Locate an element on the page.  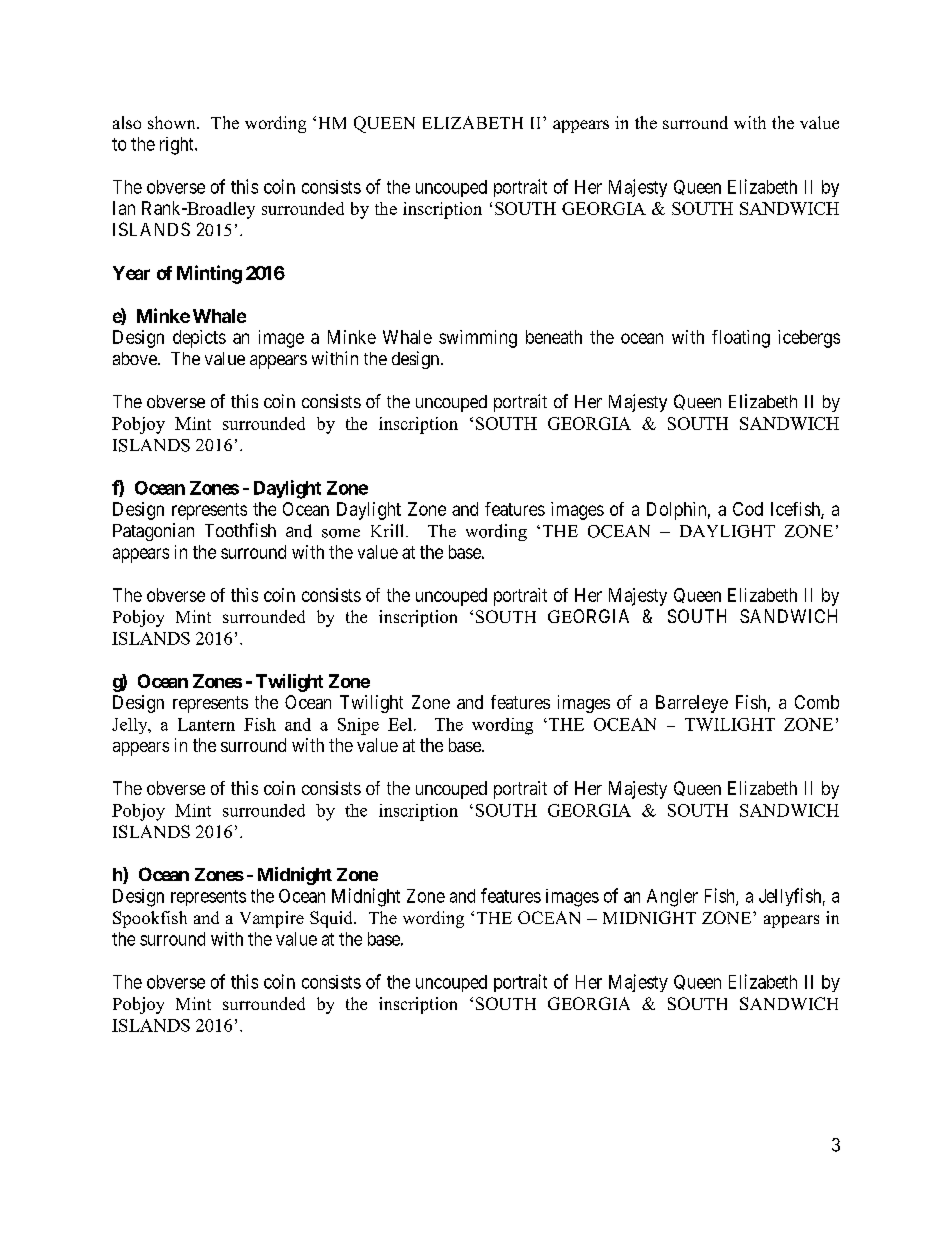
shown is located at coordinates (173, 122).
